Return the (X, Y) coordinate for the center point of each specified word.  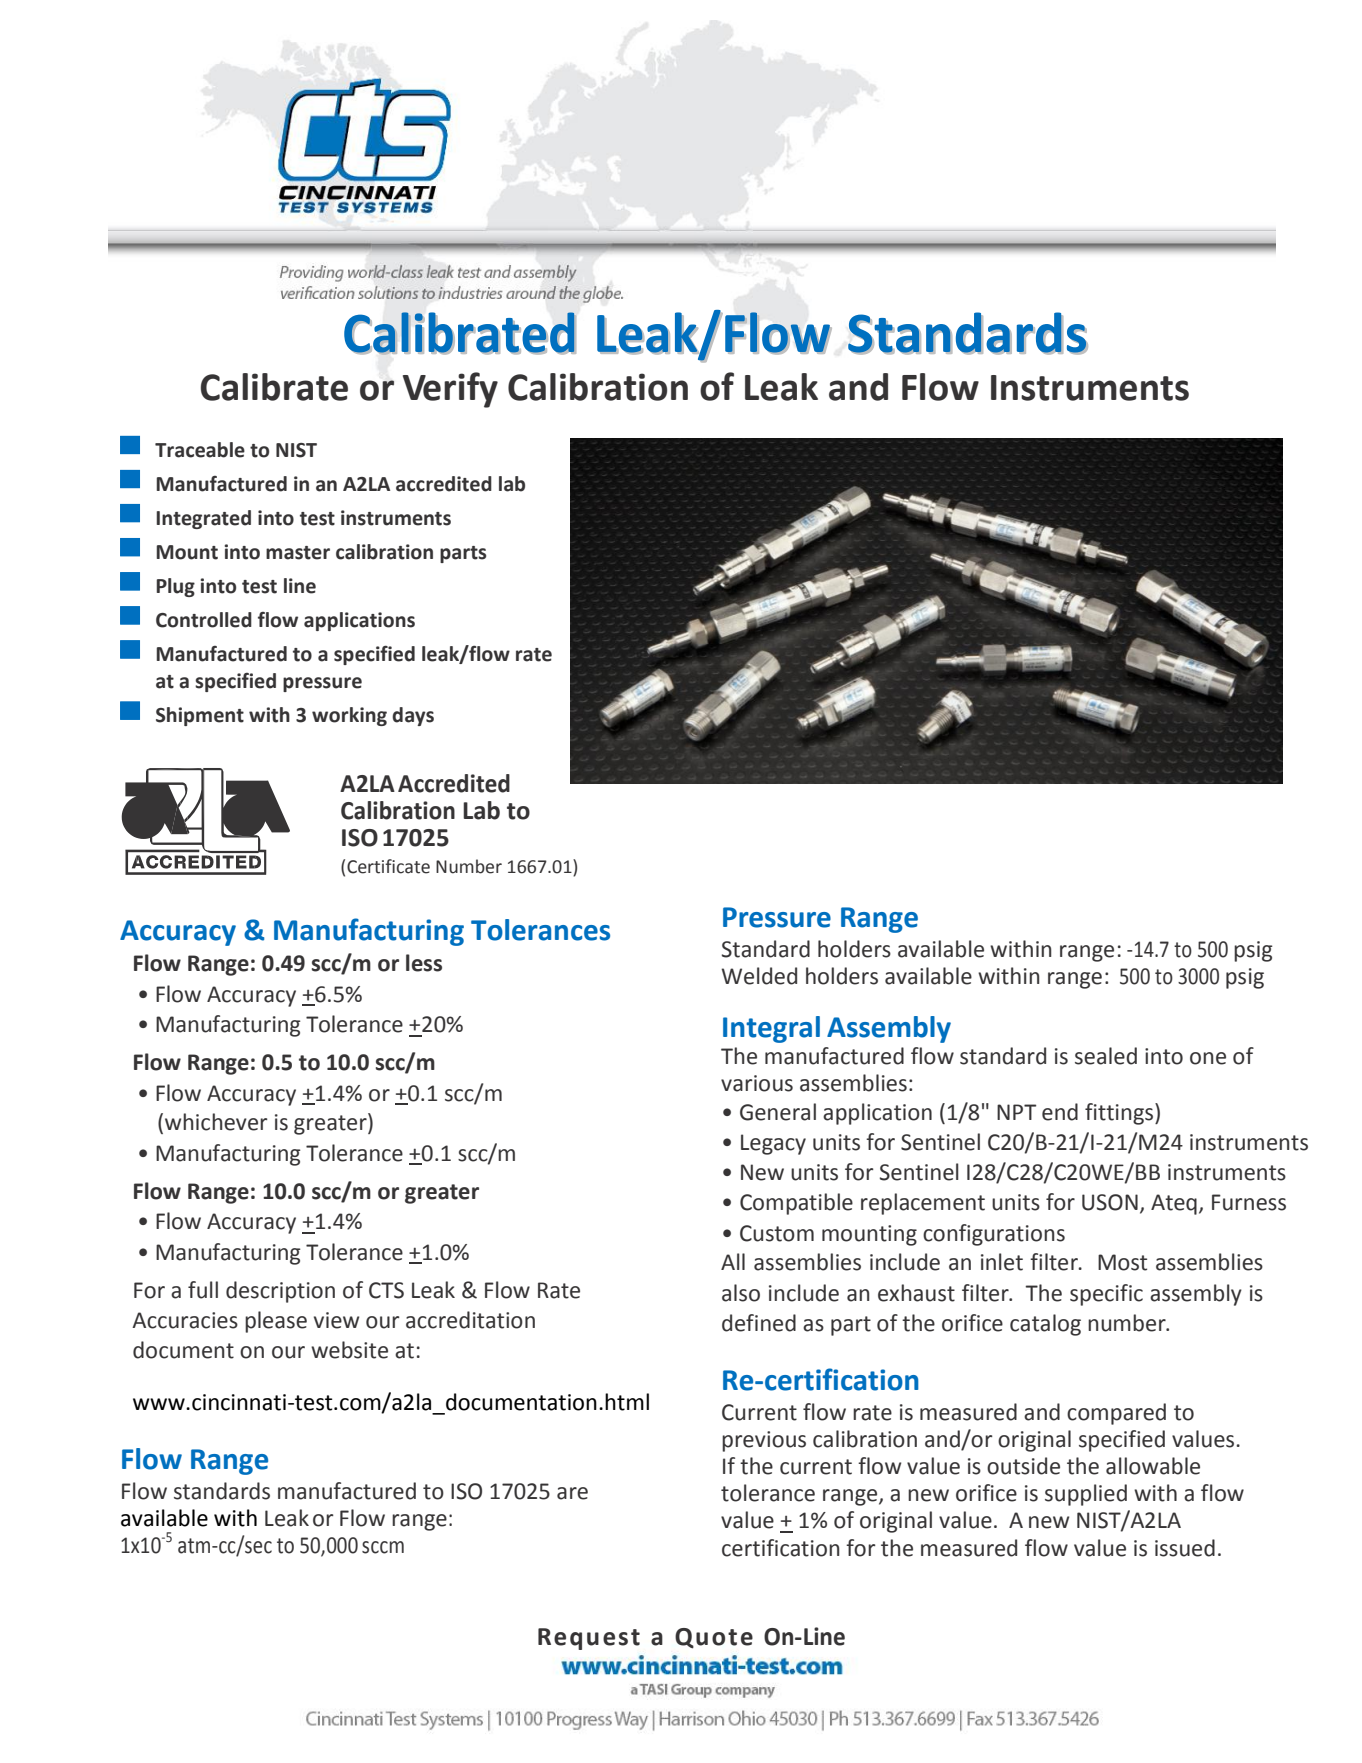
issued (1185, 1548)
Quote (714, 1638)
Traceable (200, 450)
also (741, 1293)
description (280, 1292)
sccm (383, 1547)
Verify (450, 390)
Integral (771, 1029)
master (298, 553)
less (424, 963)
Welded (759, 976)
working (349, 716)
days (413, 716)
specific (1106, 1295)
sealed (1106, 1056)
